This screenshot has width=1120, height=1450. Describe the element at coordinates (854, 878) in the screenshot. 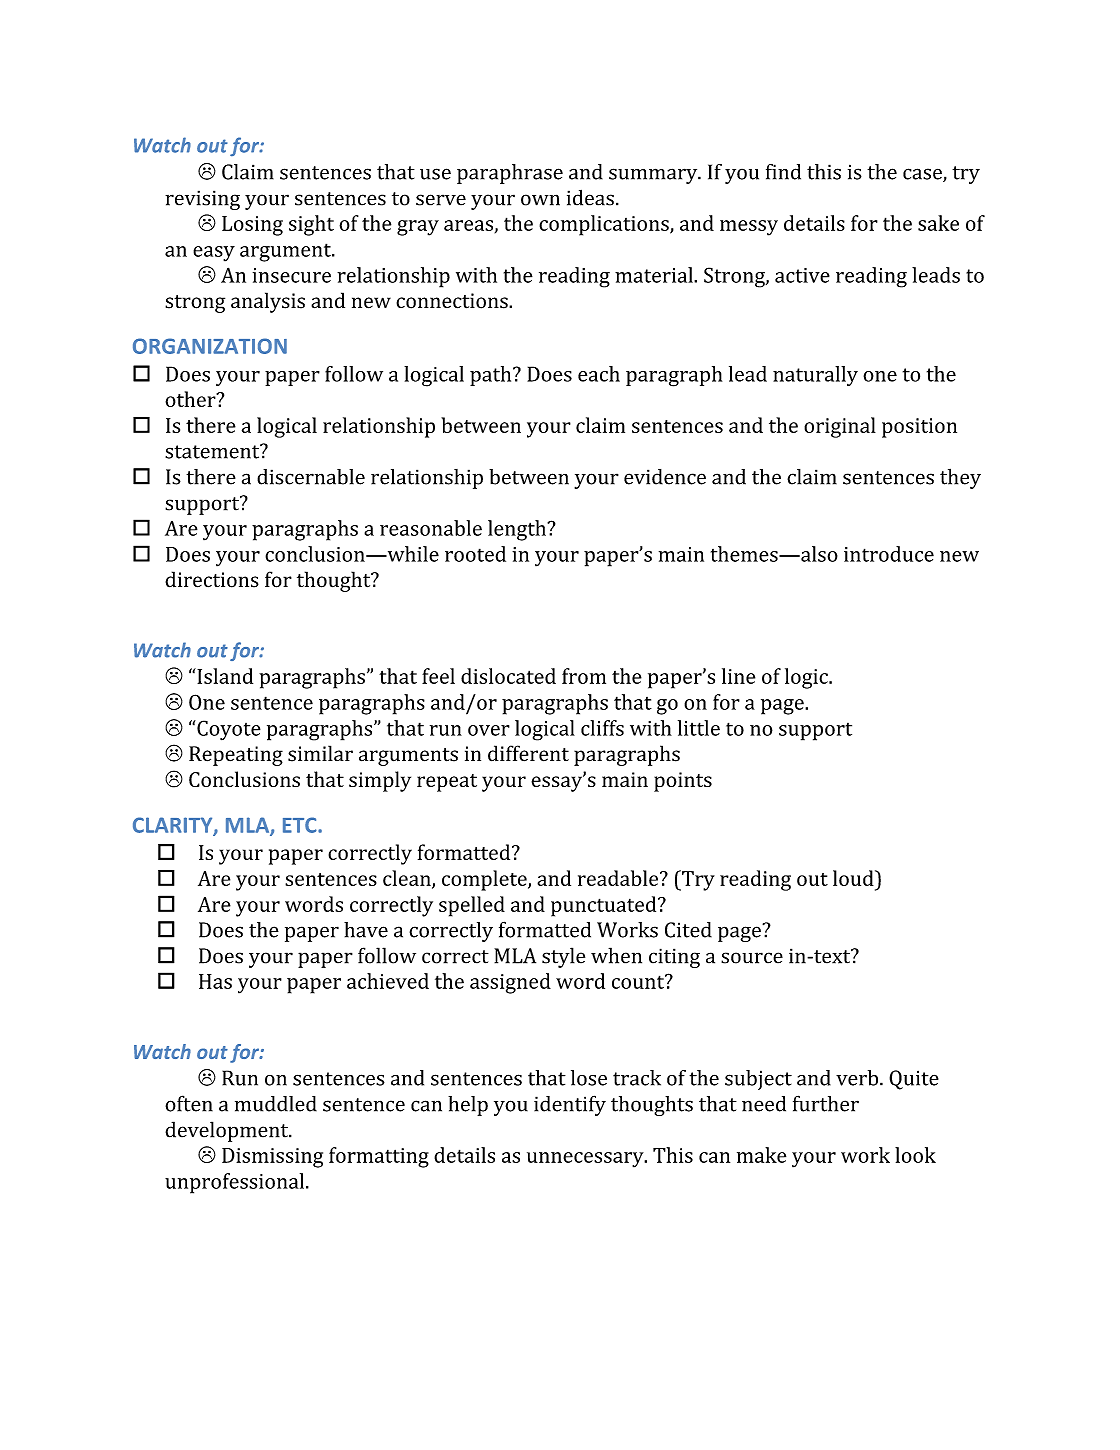

I see `loud` at that location.
